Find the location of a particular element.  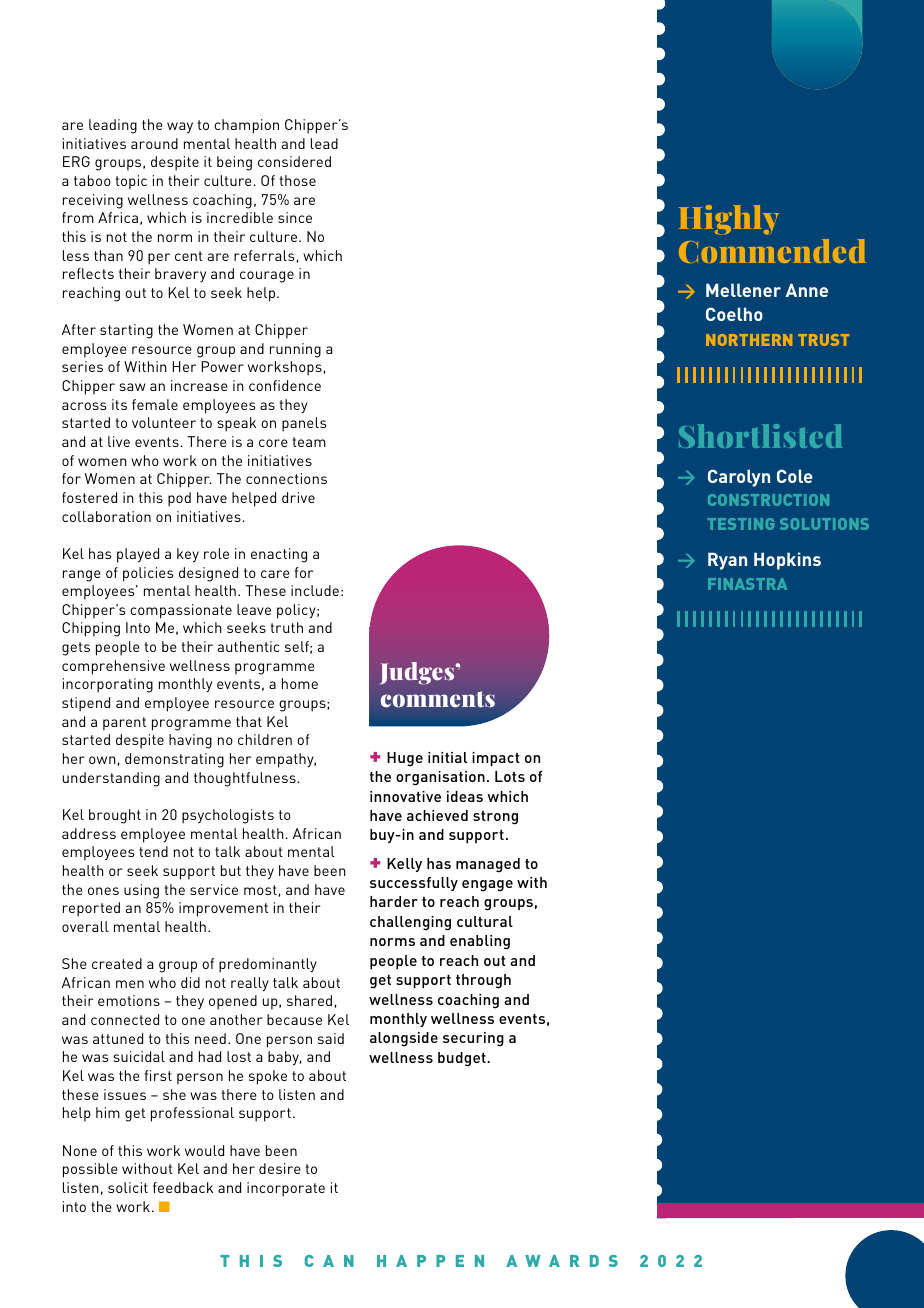

around is located at coordinates (154, 143).
